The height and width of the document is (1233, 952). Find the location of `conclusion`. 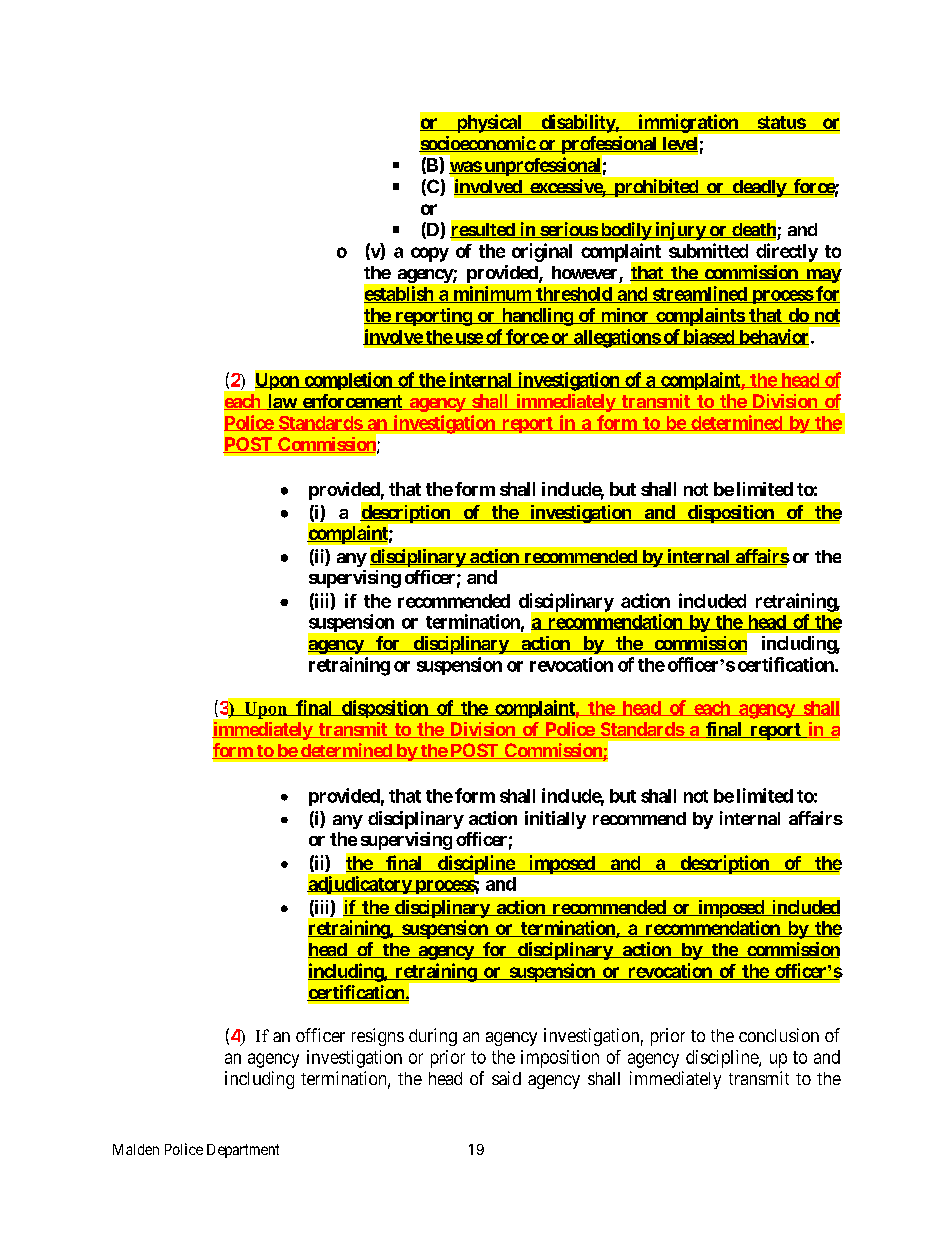

conclusion is located at coordinates (779, 1035).
